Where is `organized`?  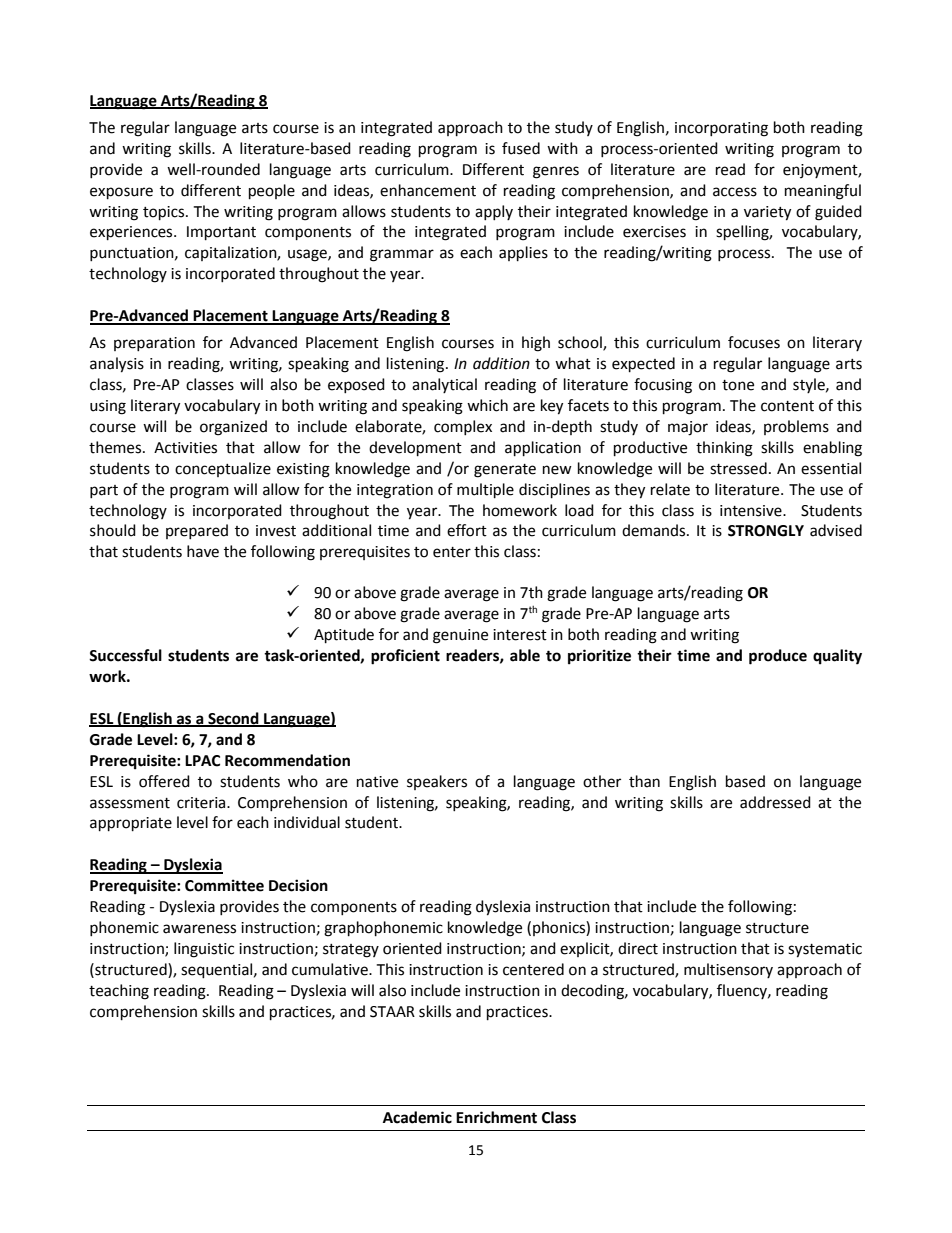
organized is located at coordinates (233, 428).
